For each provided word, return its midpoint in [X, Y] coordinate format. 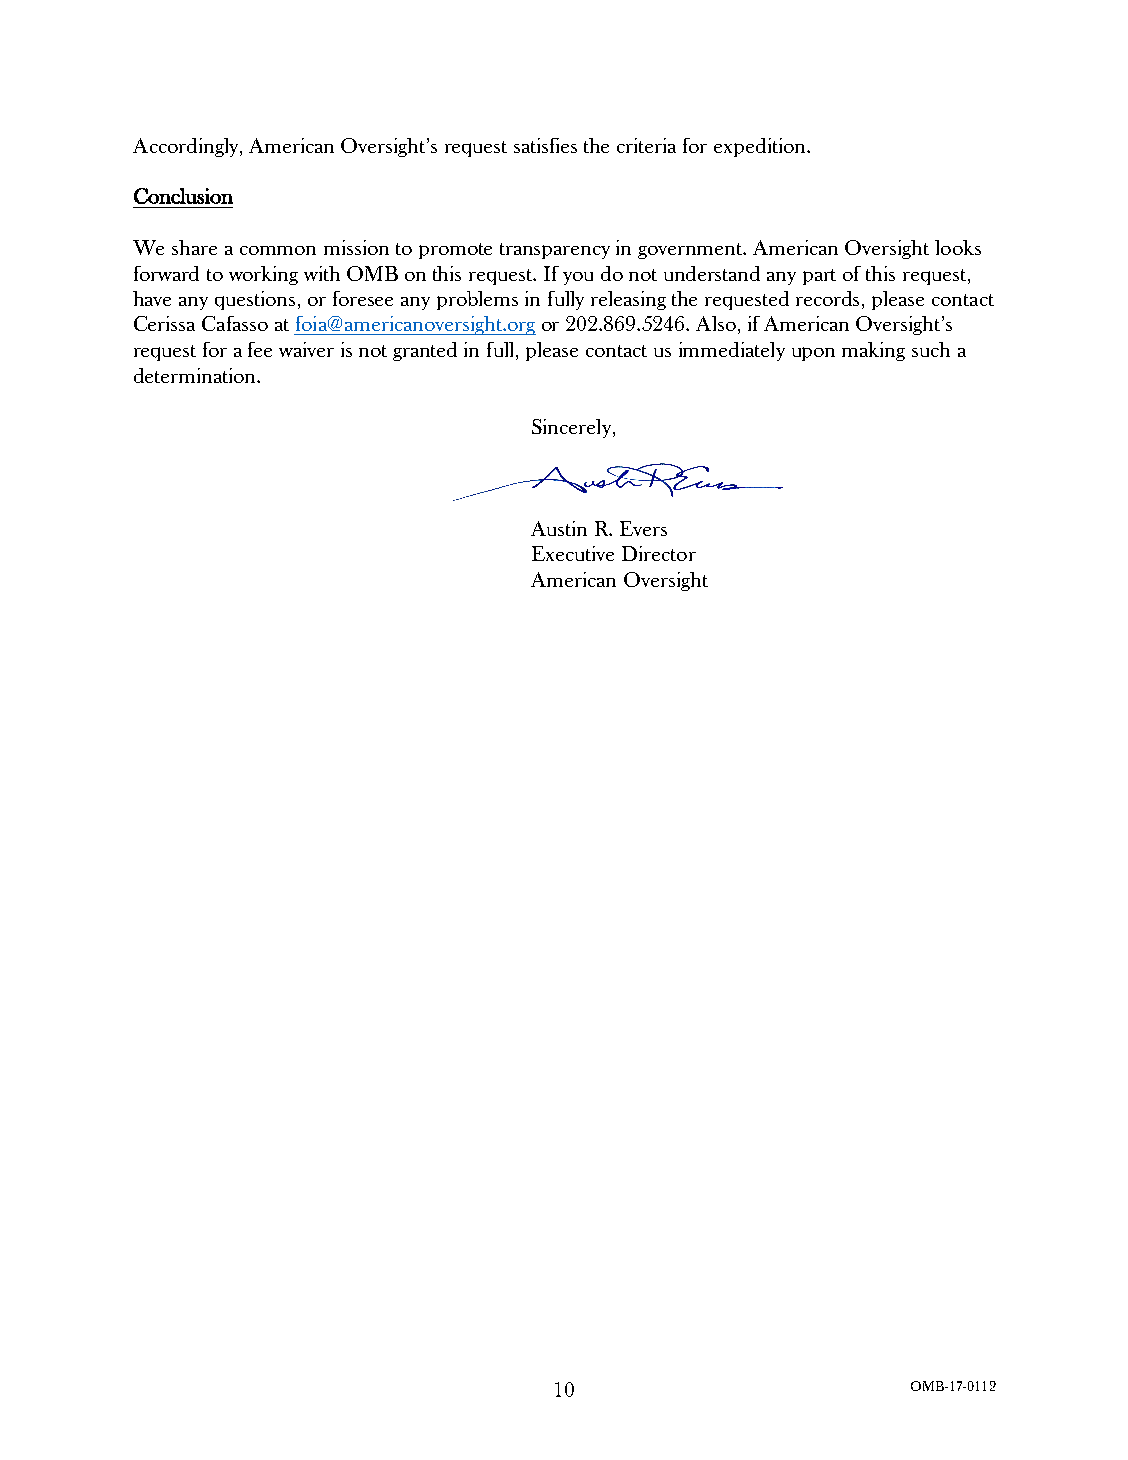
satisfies [545, 145]
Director [659, 553]
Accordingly [187, 147]
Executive [573, 553]
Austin [559, 528]
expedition [761, 147]
